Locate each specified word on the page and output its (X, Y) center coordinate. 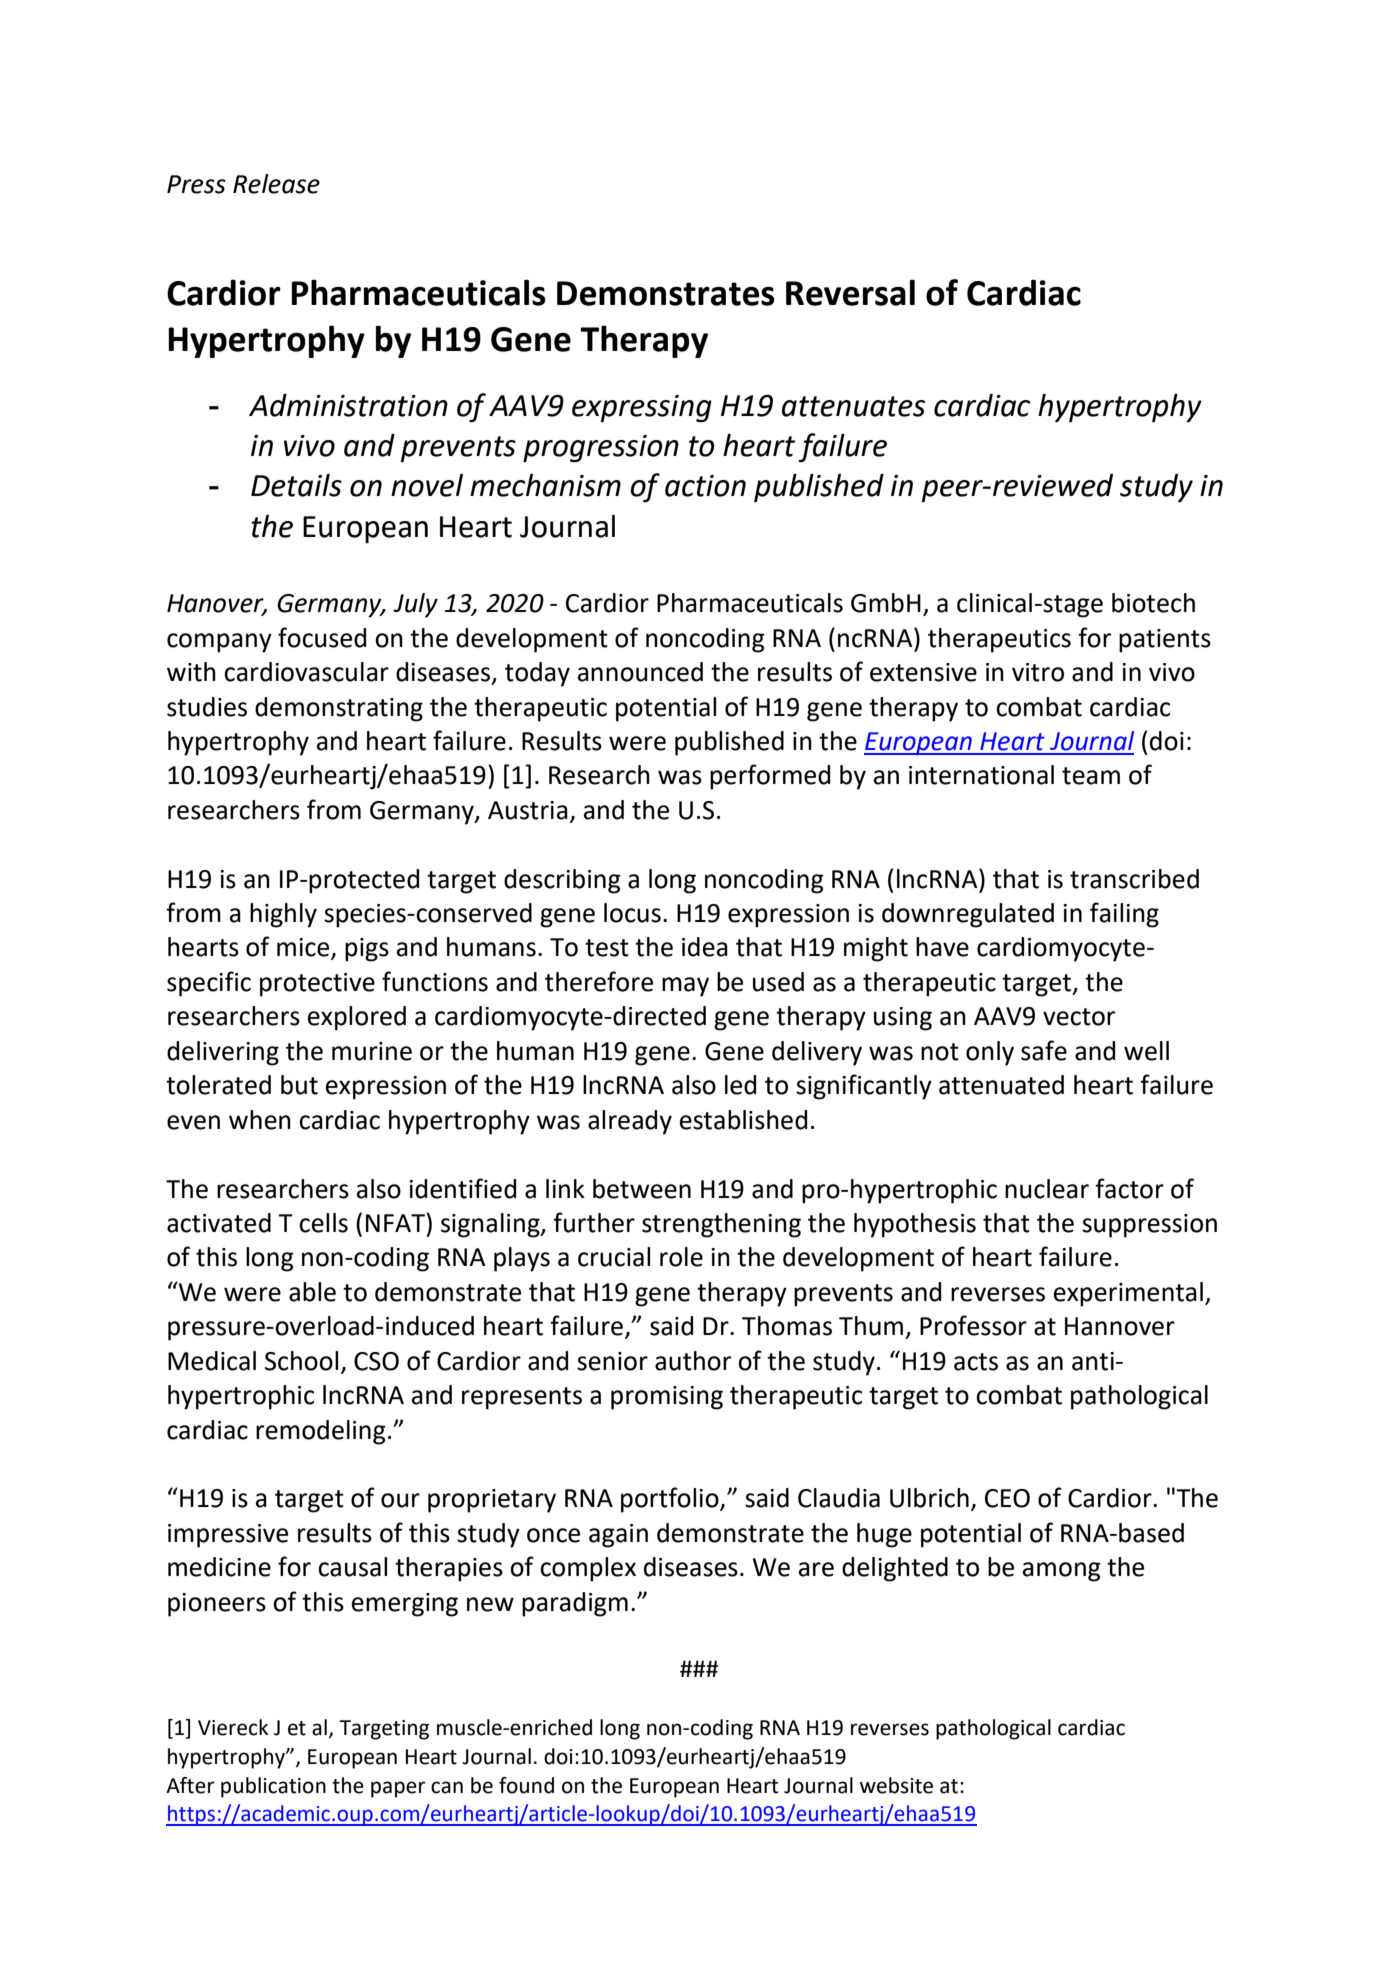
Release (276, 184)
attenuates (853, 406)
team (1091, 776)
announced (640, 672)
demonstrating (339, 709)
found (526, 1785)
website (896, 1785)
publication (273, 1787)
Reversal (850, 292)
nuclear (1047, 1189)
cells (323, 1223)
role (681, 1257)
